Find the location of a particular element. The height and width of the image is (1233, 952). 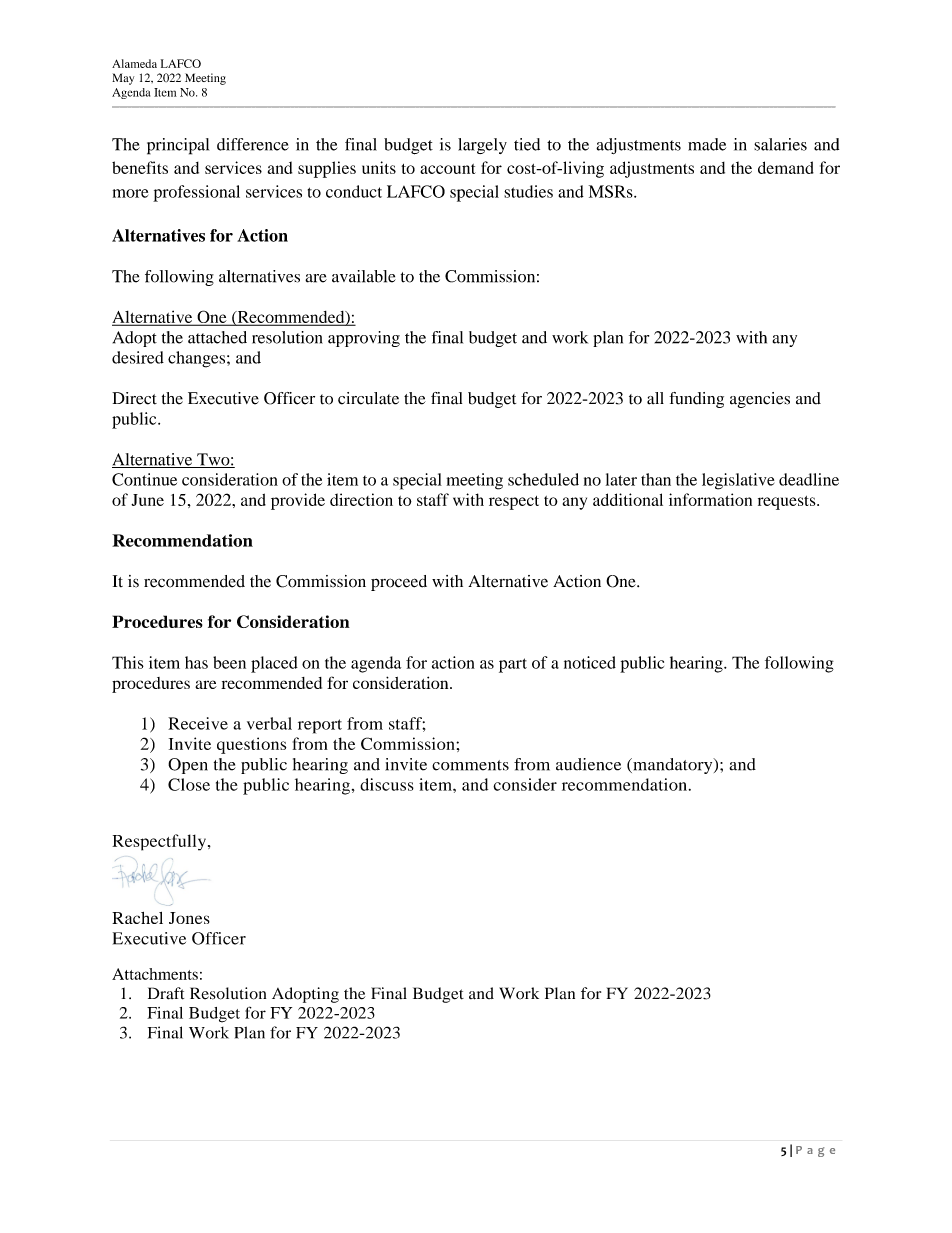

available is located at coordinates (364, 276).
